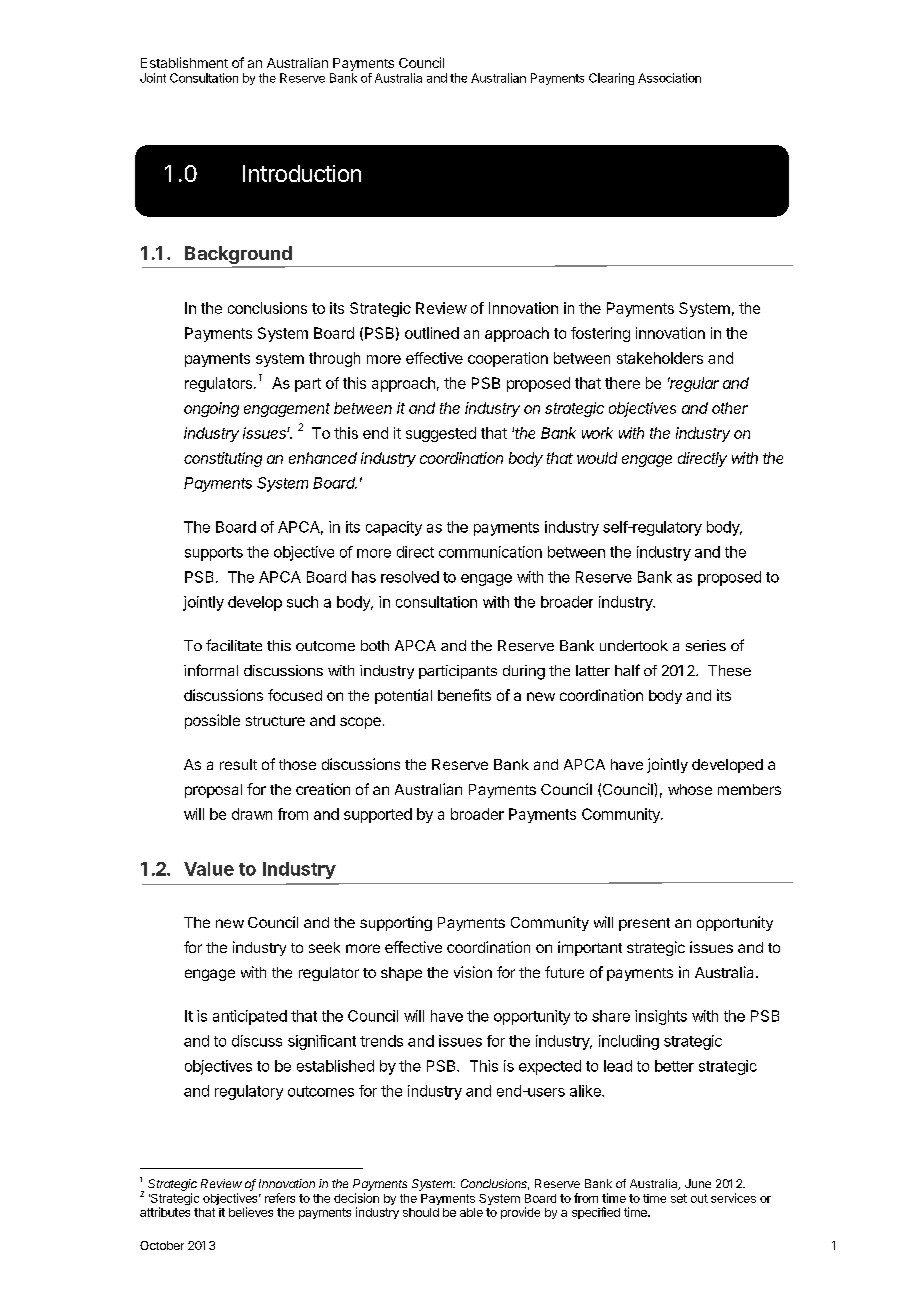  What do you see at coordinates (473, 972) in the screenshot?
I see `vision` at bounding box center [473, 972].
